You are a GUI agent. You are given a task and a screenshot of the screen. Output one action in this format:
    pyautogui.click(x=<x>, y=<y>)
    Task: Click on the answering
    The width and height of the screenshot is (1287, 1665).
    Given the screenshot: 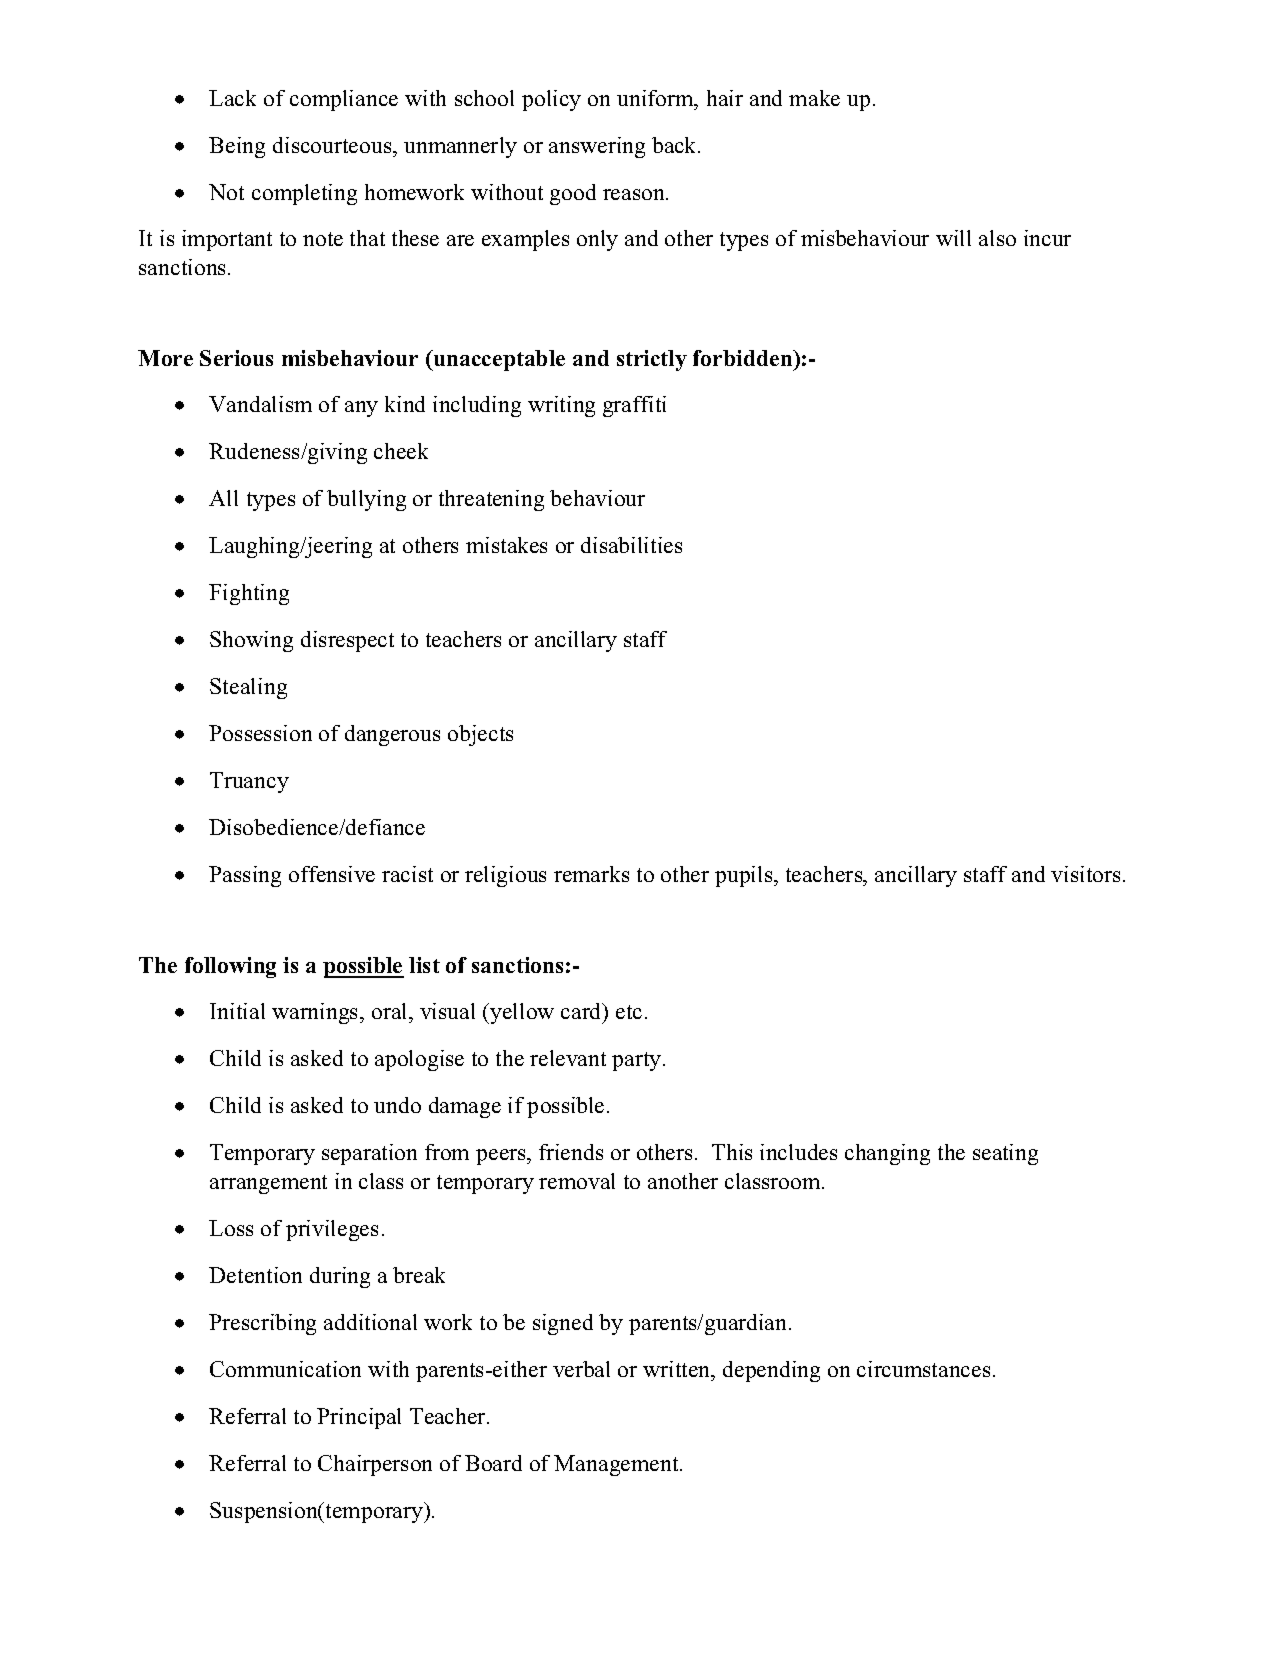 What is the action you would take?
    pyautogui.click(x=597, y=147)
